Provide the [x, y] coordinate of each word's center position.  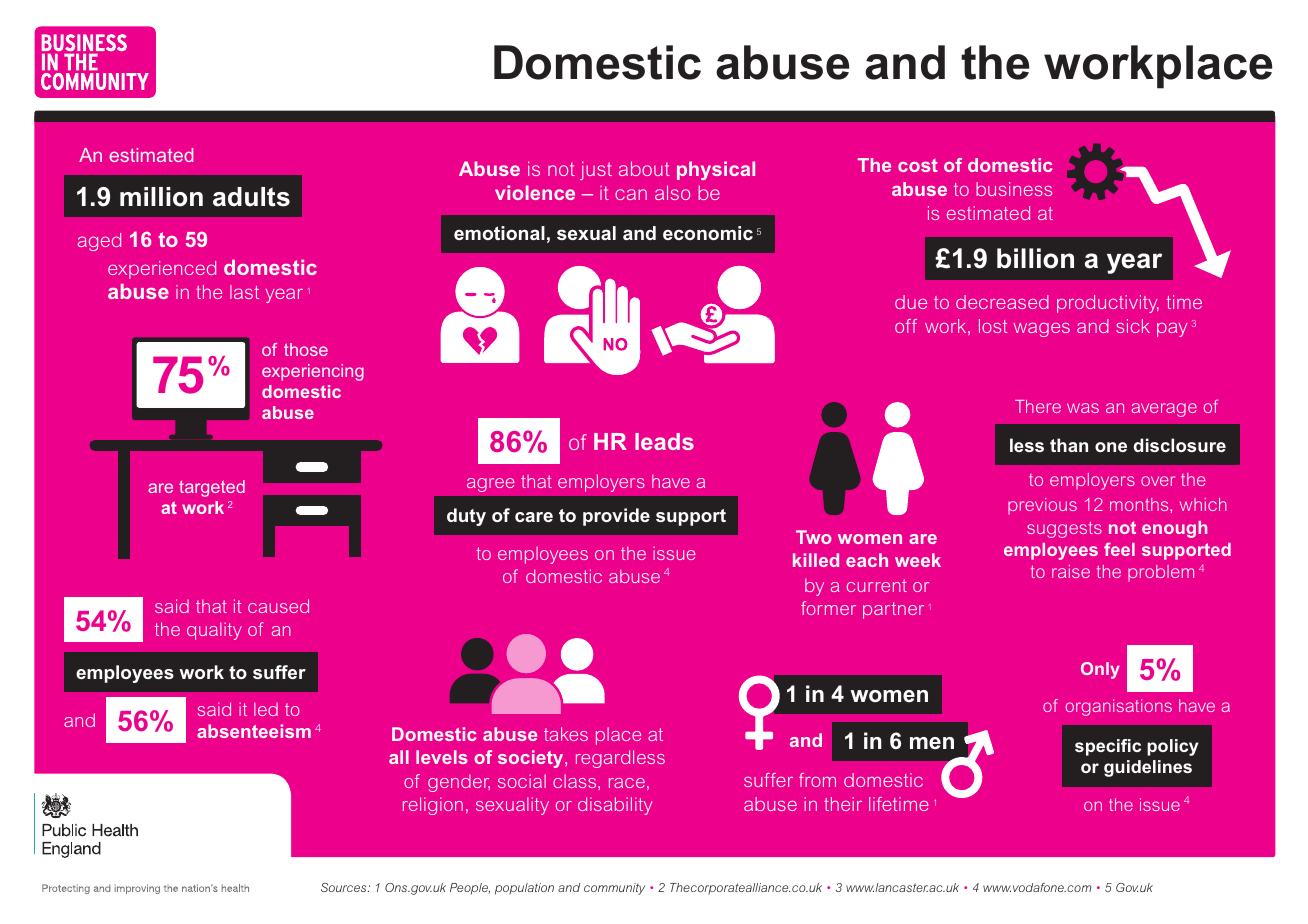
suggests [1064, 529]
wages [1041, 330]
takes [566, 734]
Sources [345, 887]
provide [616, 517]
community [614, 889]
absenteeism [254, 731]
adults [251, 197]
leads [664, 441]
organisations [1118, 707]
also [672, 192]
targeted [212, 488]
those [306, 349]
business [1014, 189]
